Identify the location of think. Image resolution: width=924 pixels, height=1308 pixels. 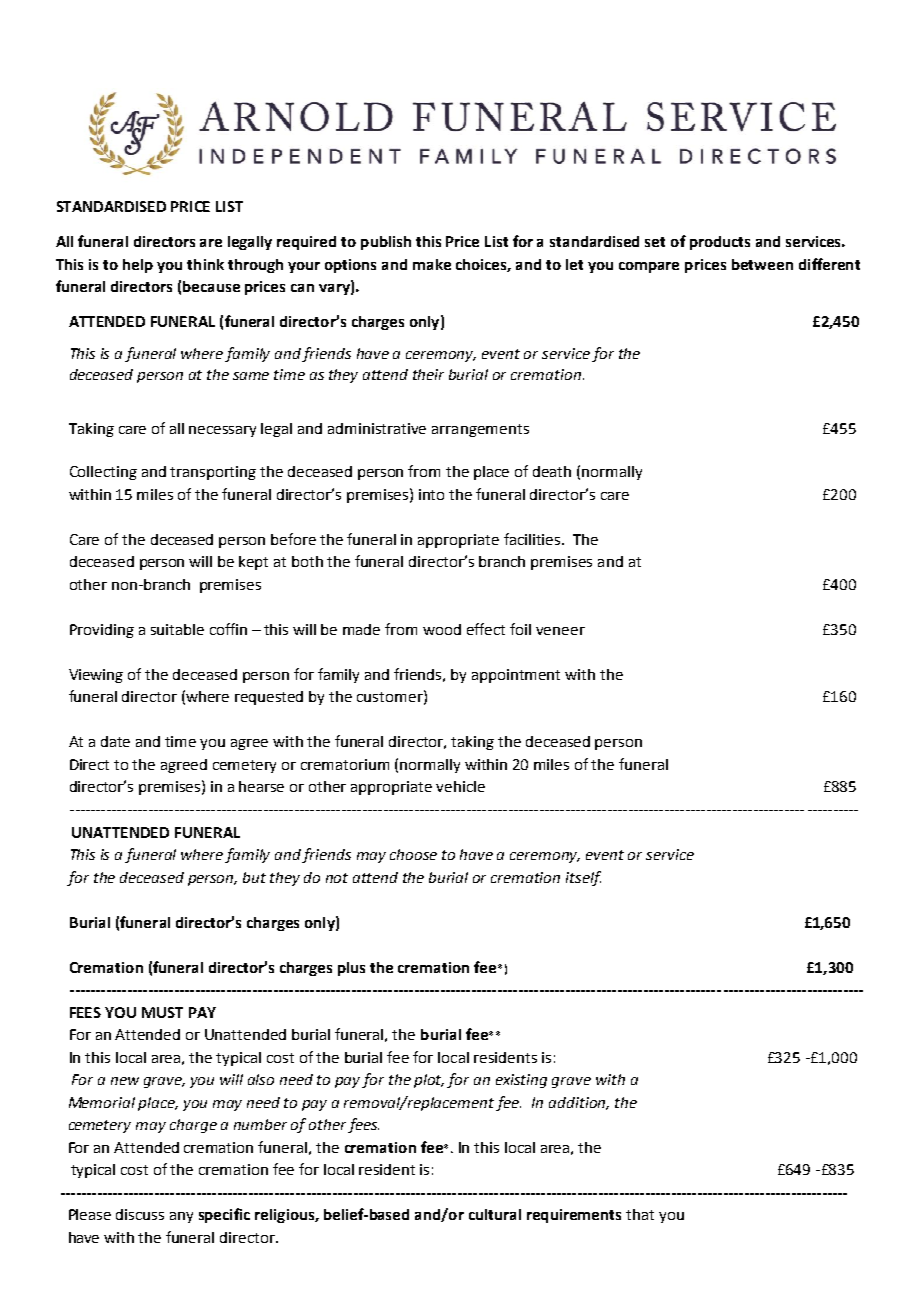
(205, 264).
